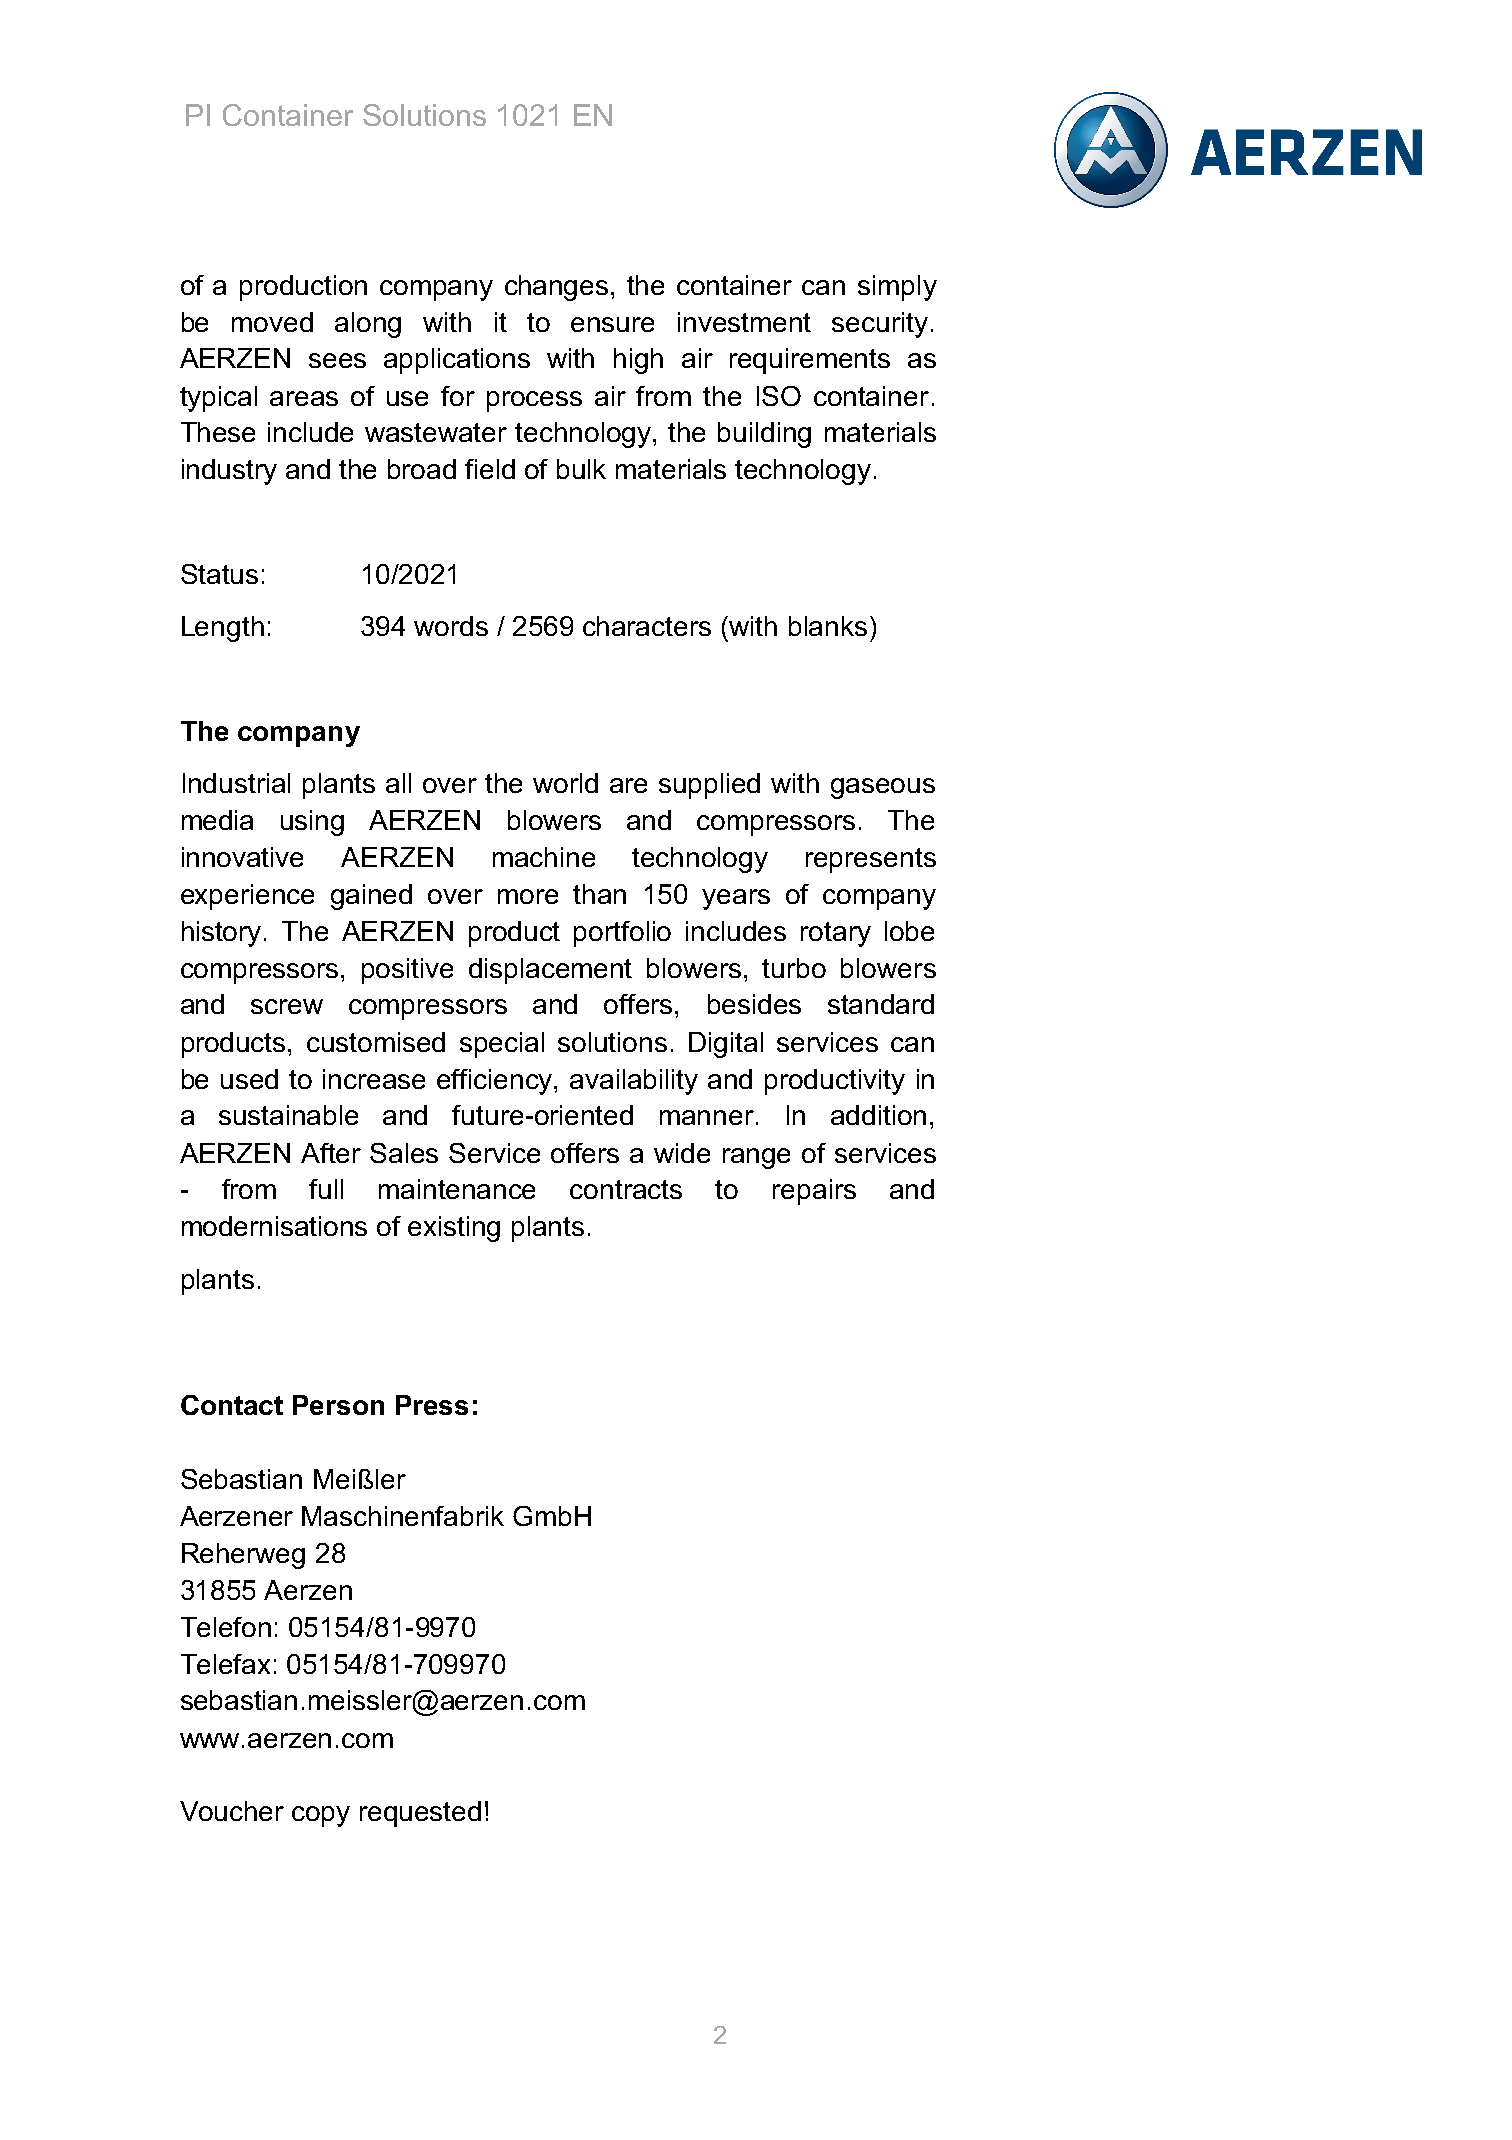  Describe the element at coordinates (883, 788) in the document. I see `gaseous` at that location.
